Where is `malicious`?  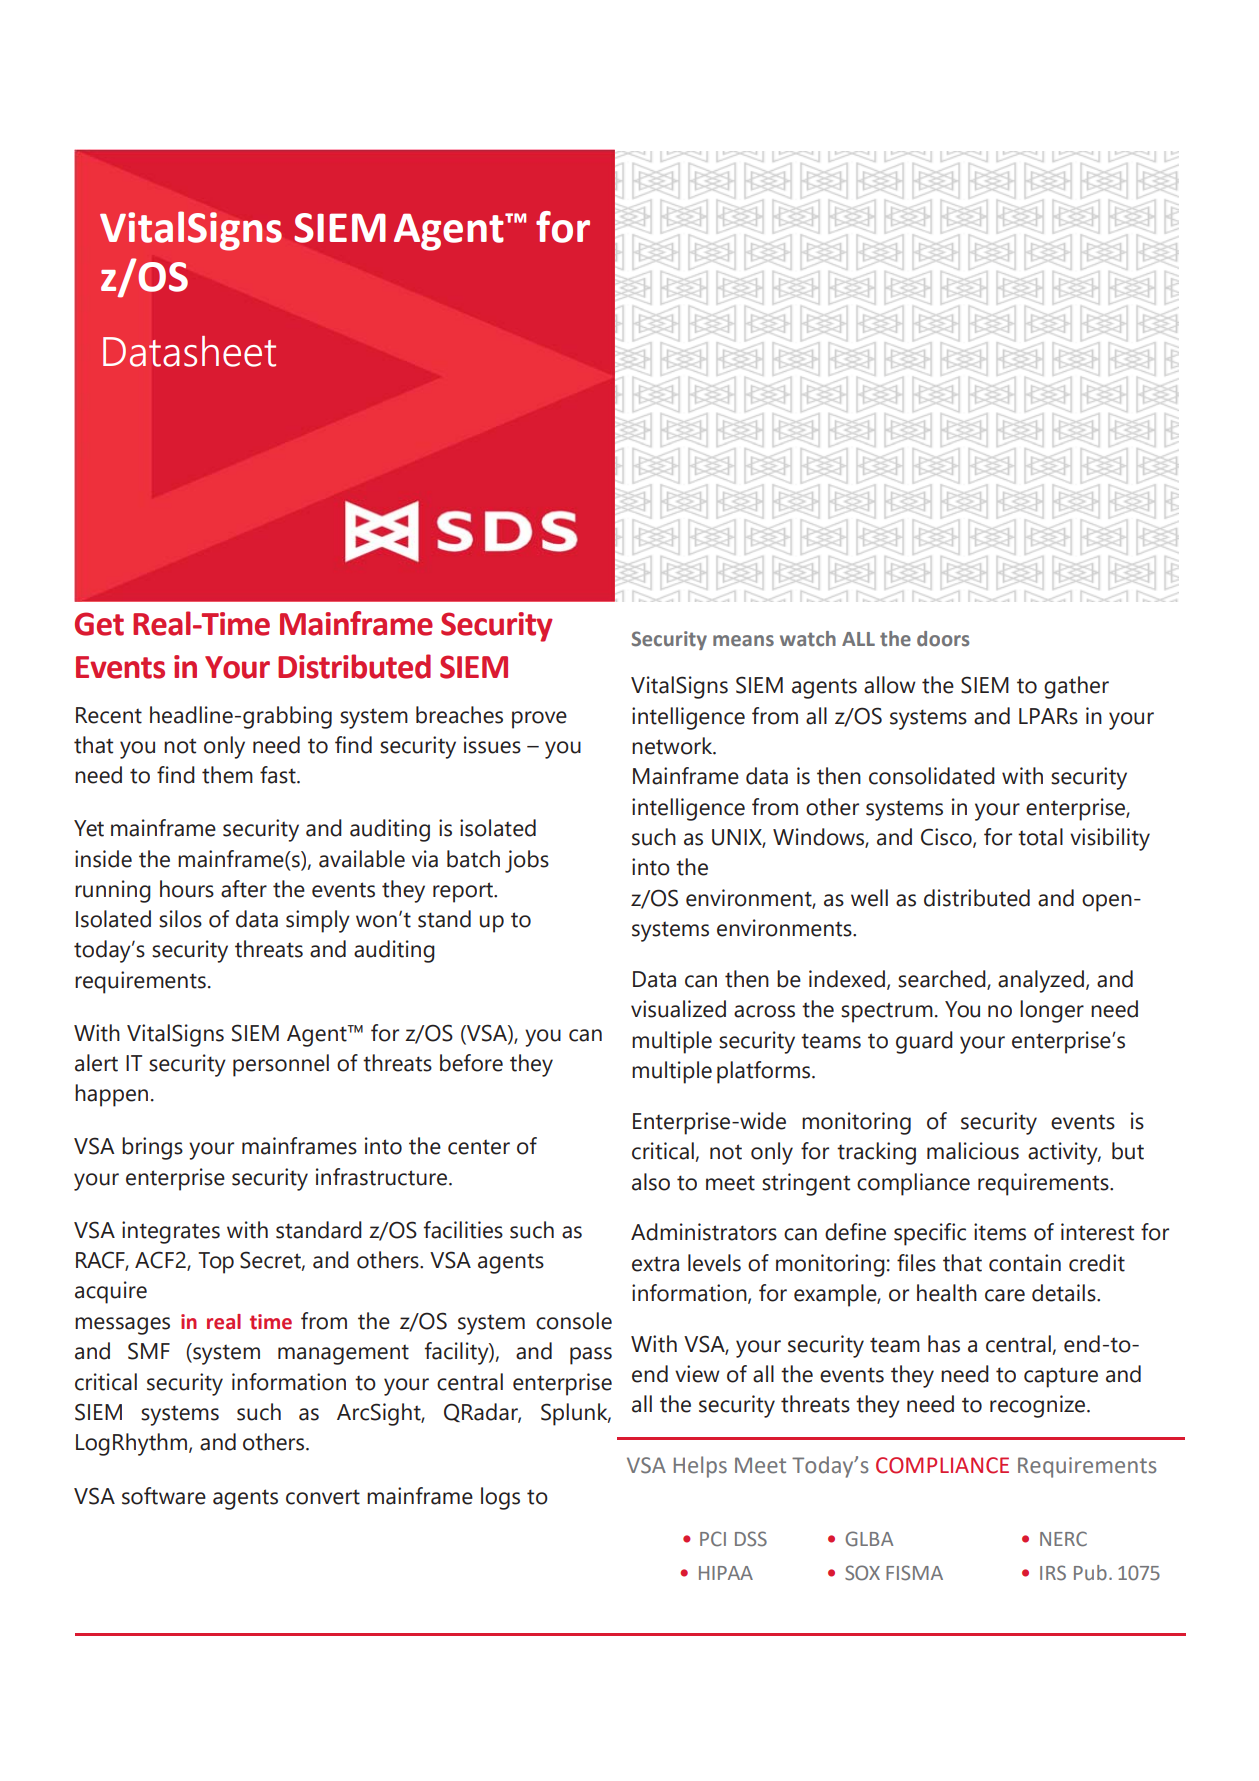
malicious is located at coordinates (973, 1151).
